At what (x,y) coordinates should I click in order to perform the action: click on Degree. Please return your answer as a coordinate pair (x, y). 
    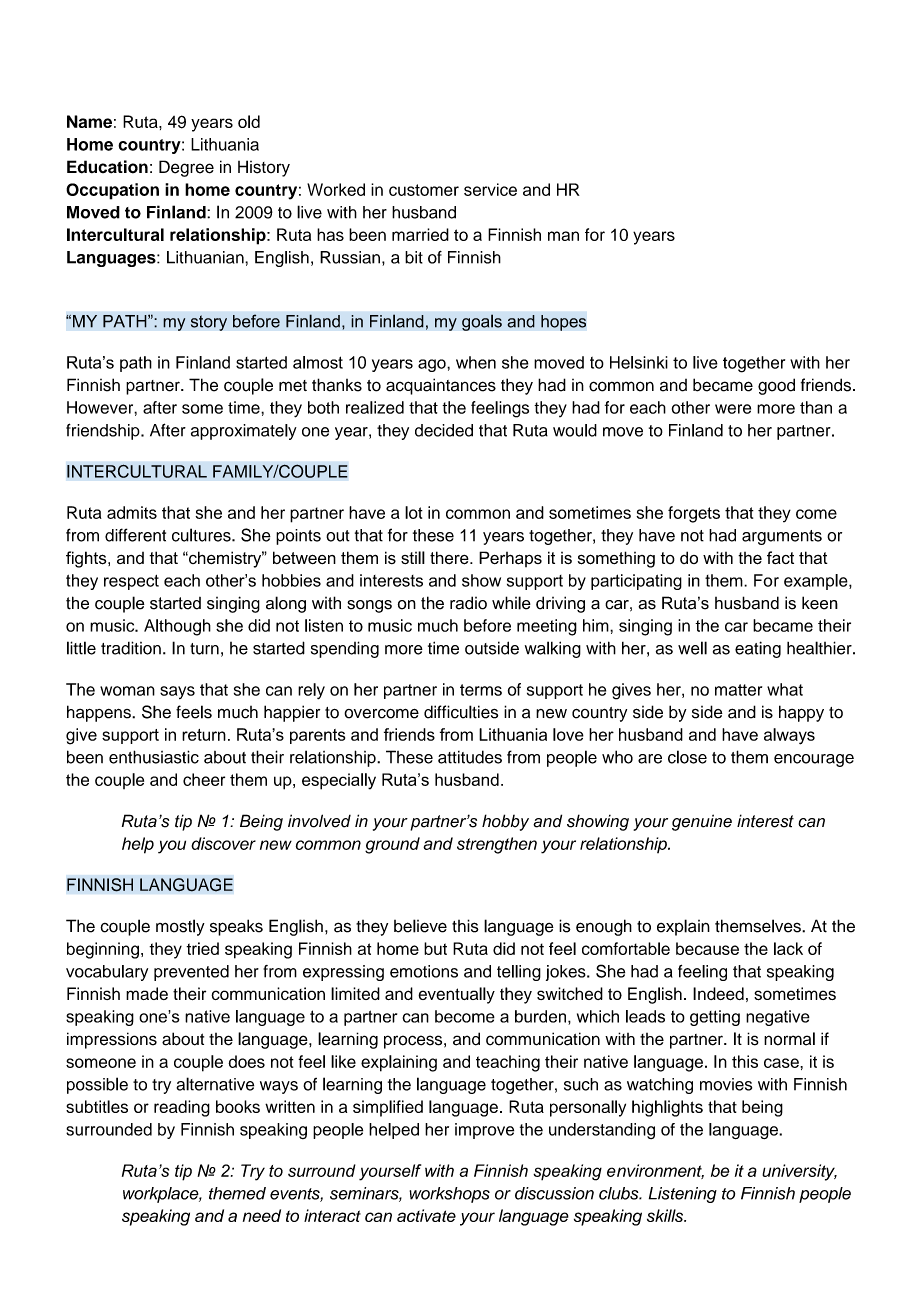
    Looking at the image, I should click on (186, 168).
